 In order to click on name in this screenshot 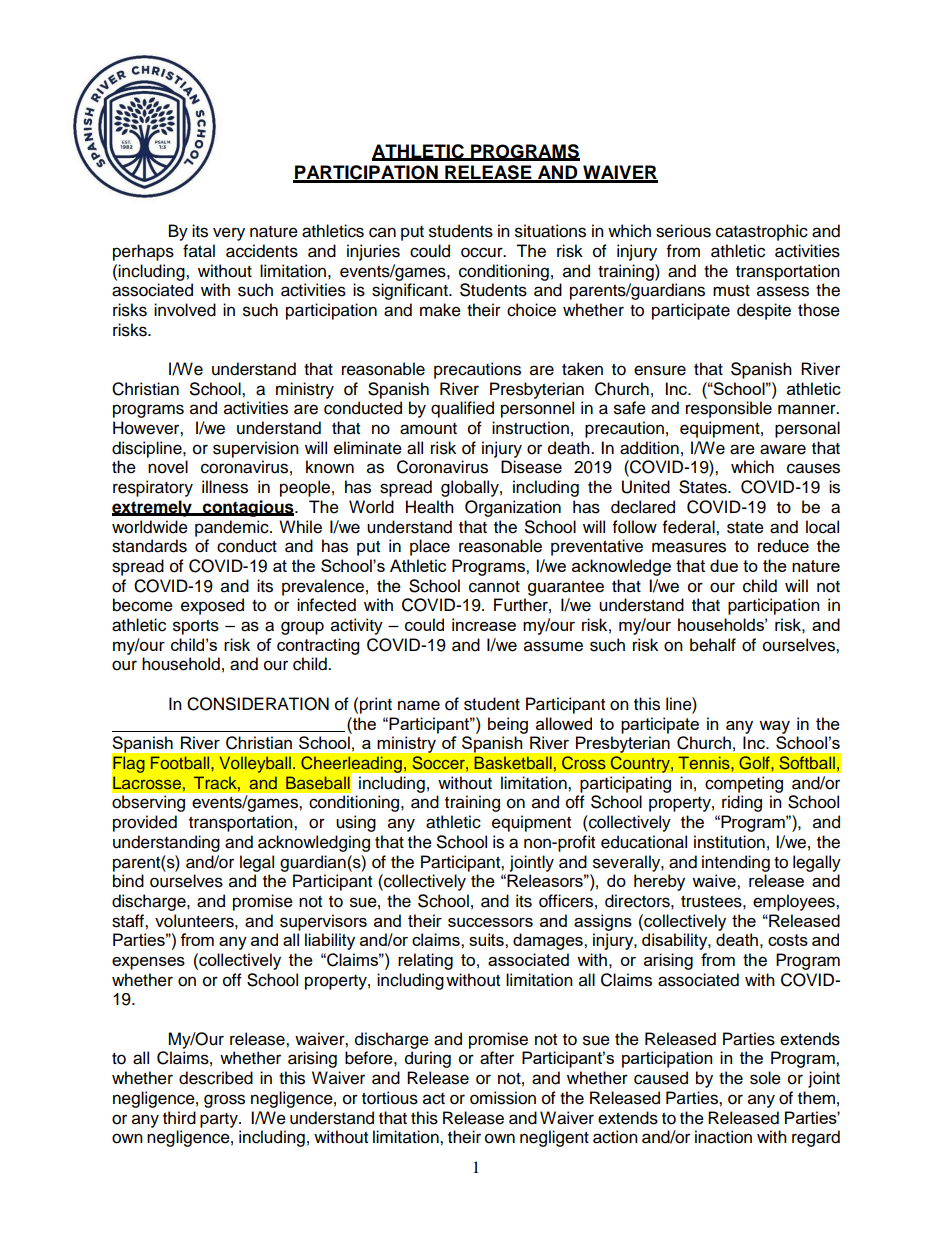, I will do `click(419, 705)`.
